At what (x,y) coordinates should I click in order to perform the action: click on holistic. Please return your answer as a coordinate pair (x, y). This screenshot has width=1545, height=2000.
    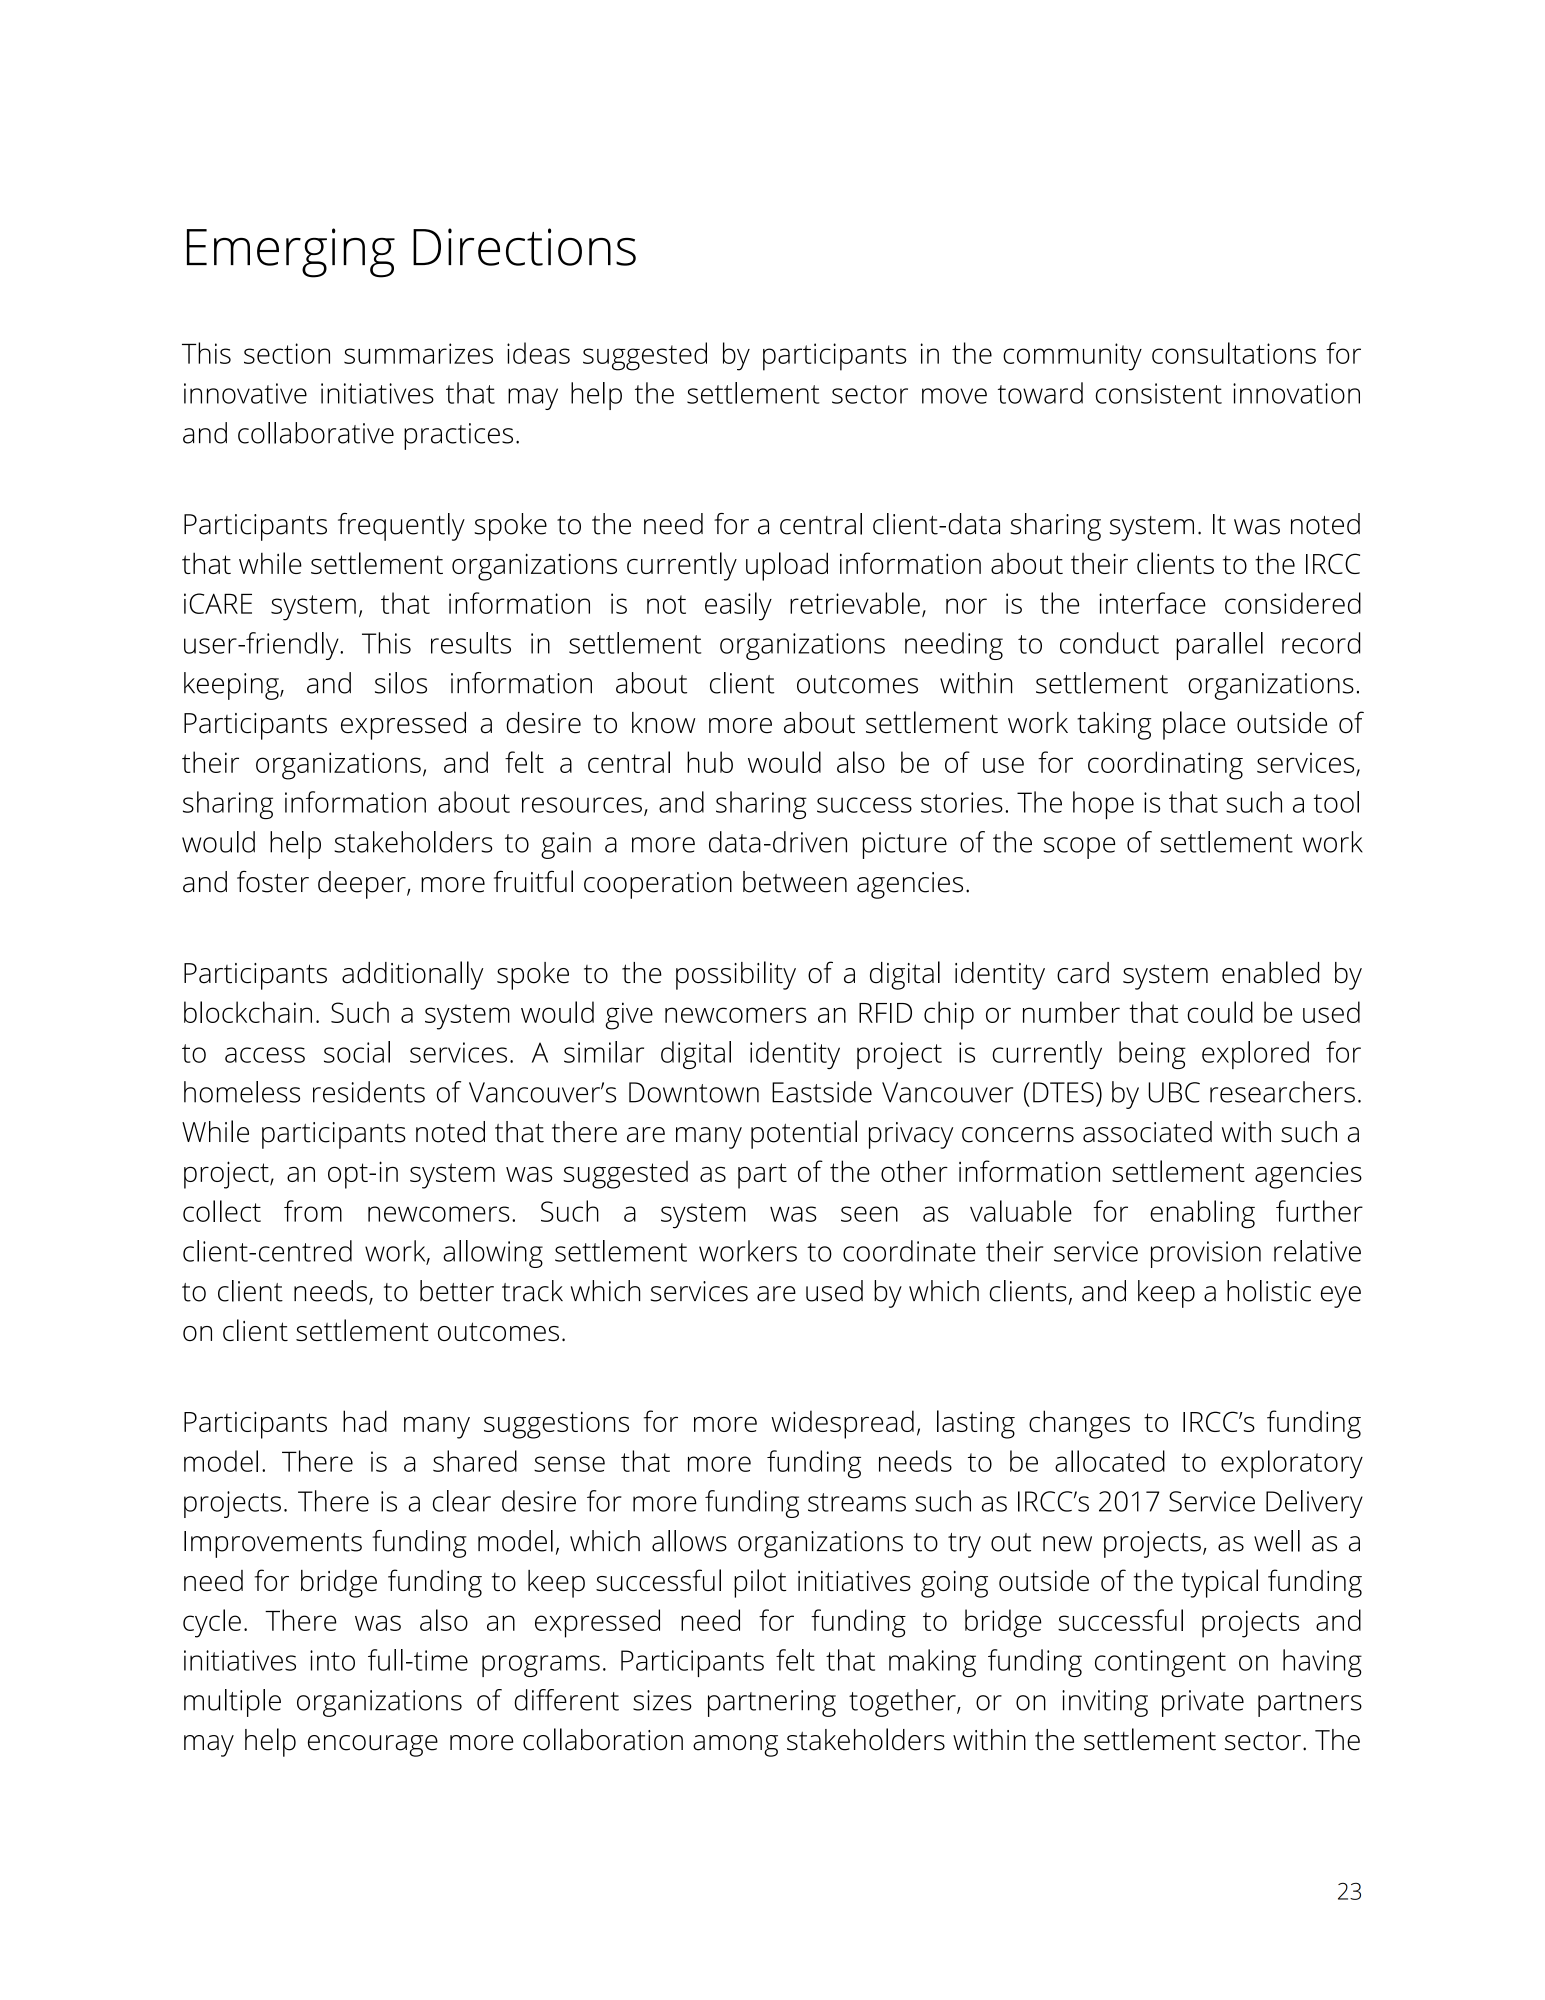
    Looking at the image, I should click on (1269, 1291).
